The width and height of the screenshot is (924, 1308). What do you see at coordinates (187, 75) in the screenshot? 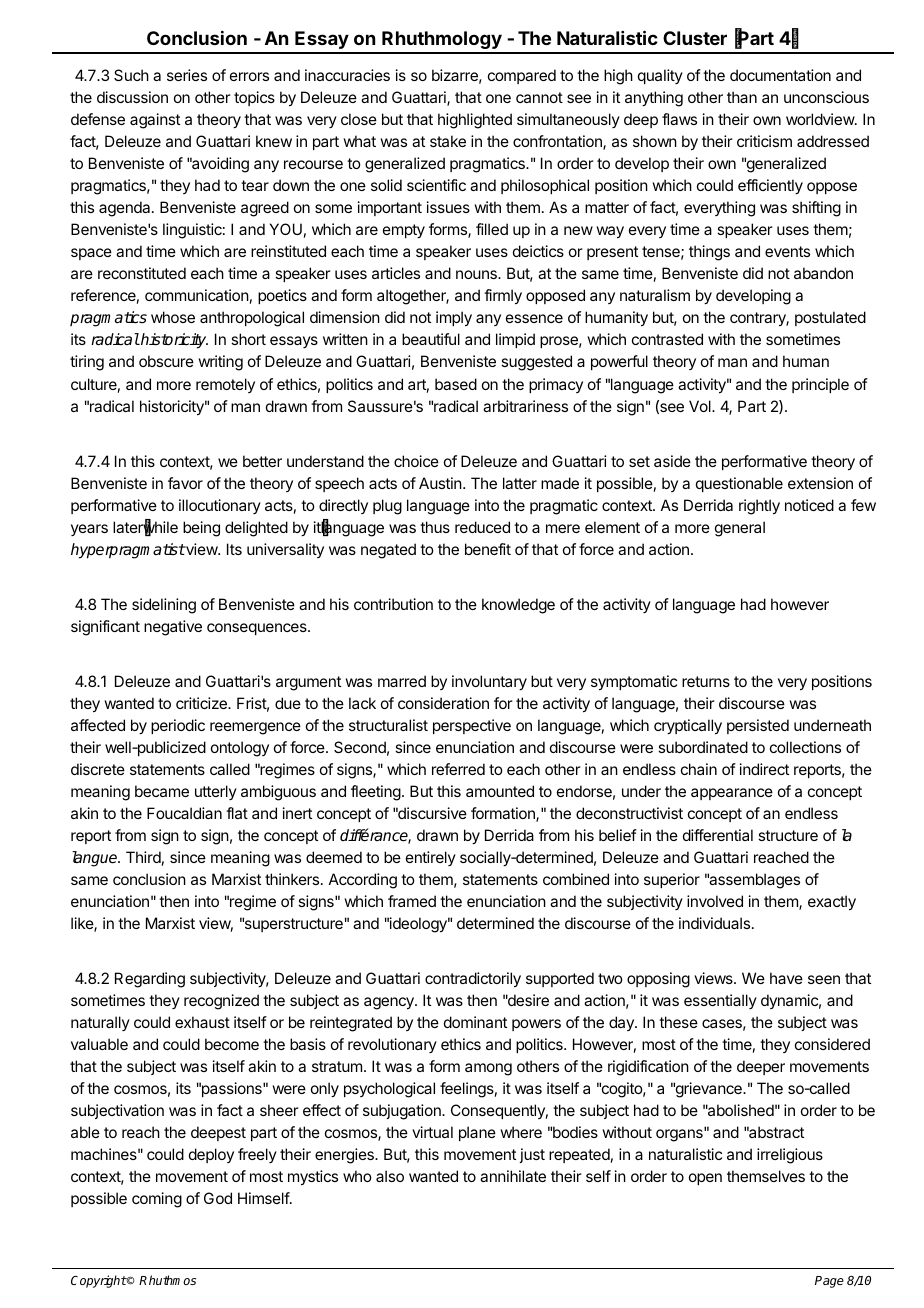
I see `series` at bounding box center [187, 75].
